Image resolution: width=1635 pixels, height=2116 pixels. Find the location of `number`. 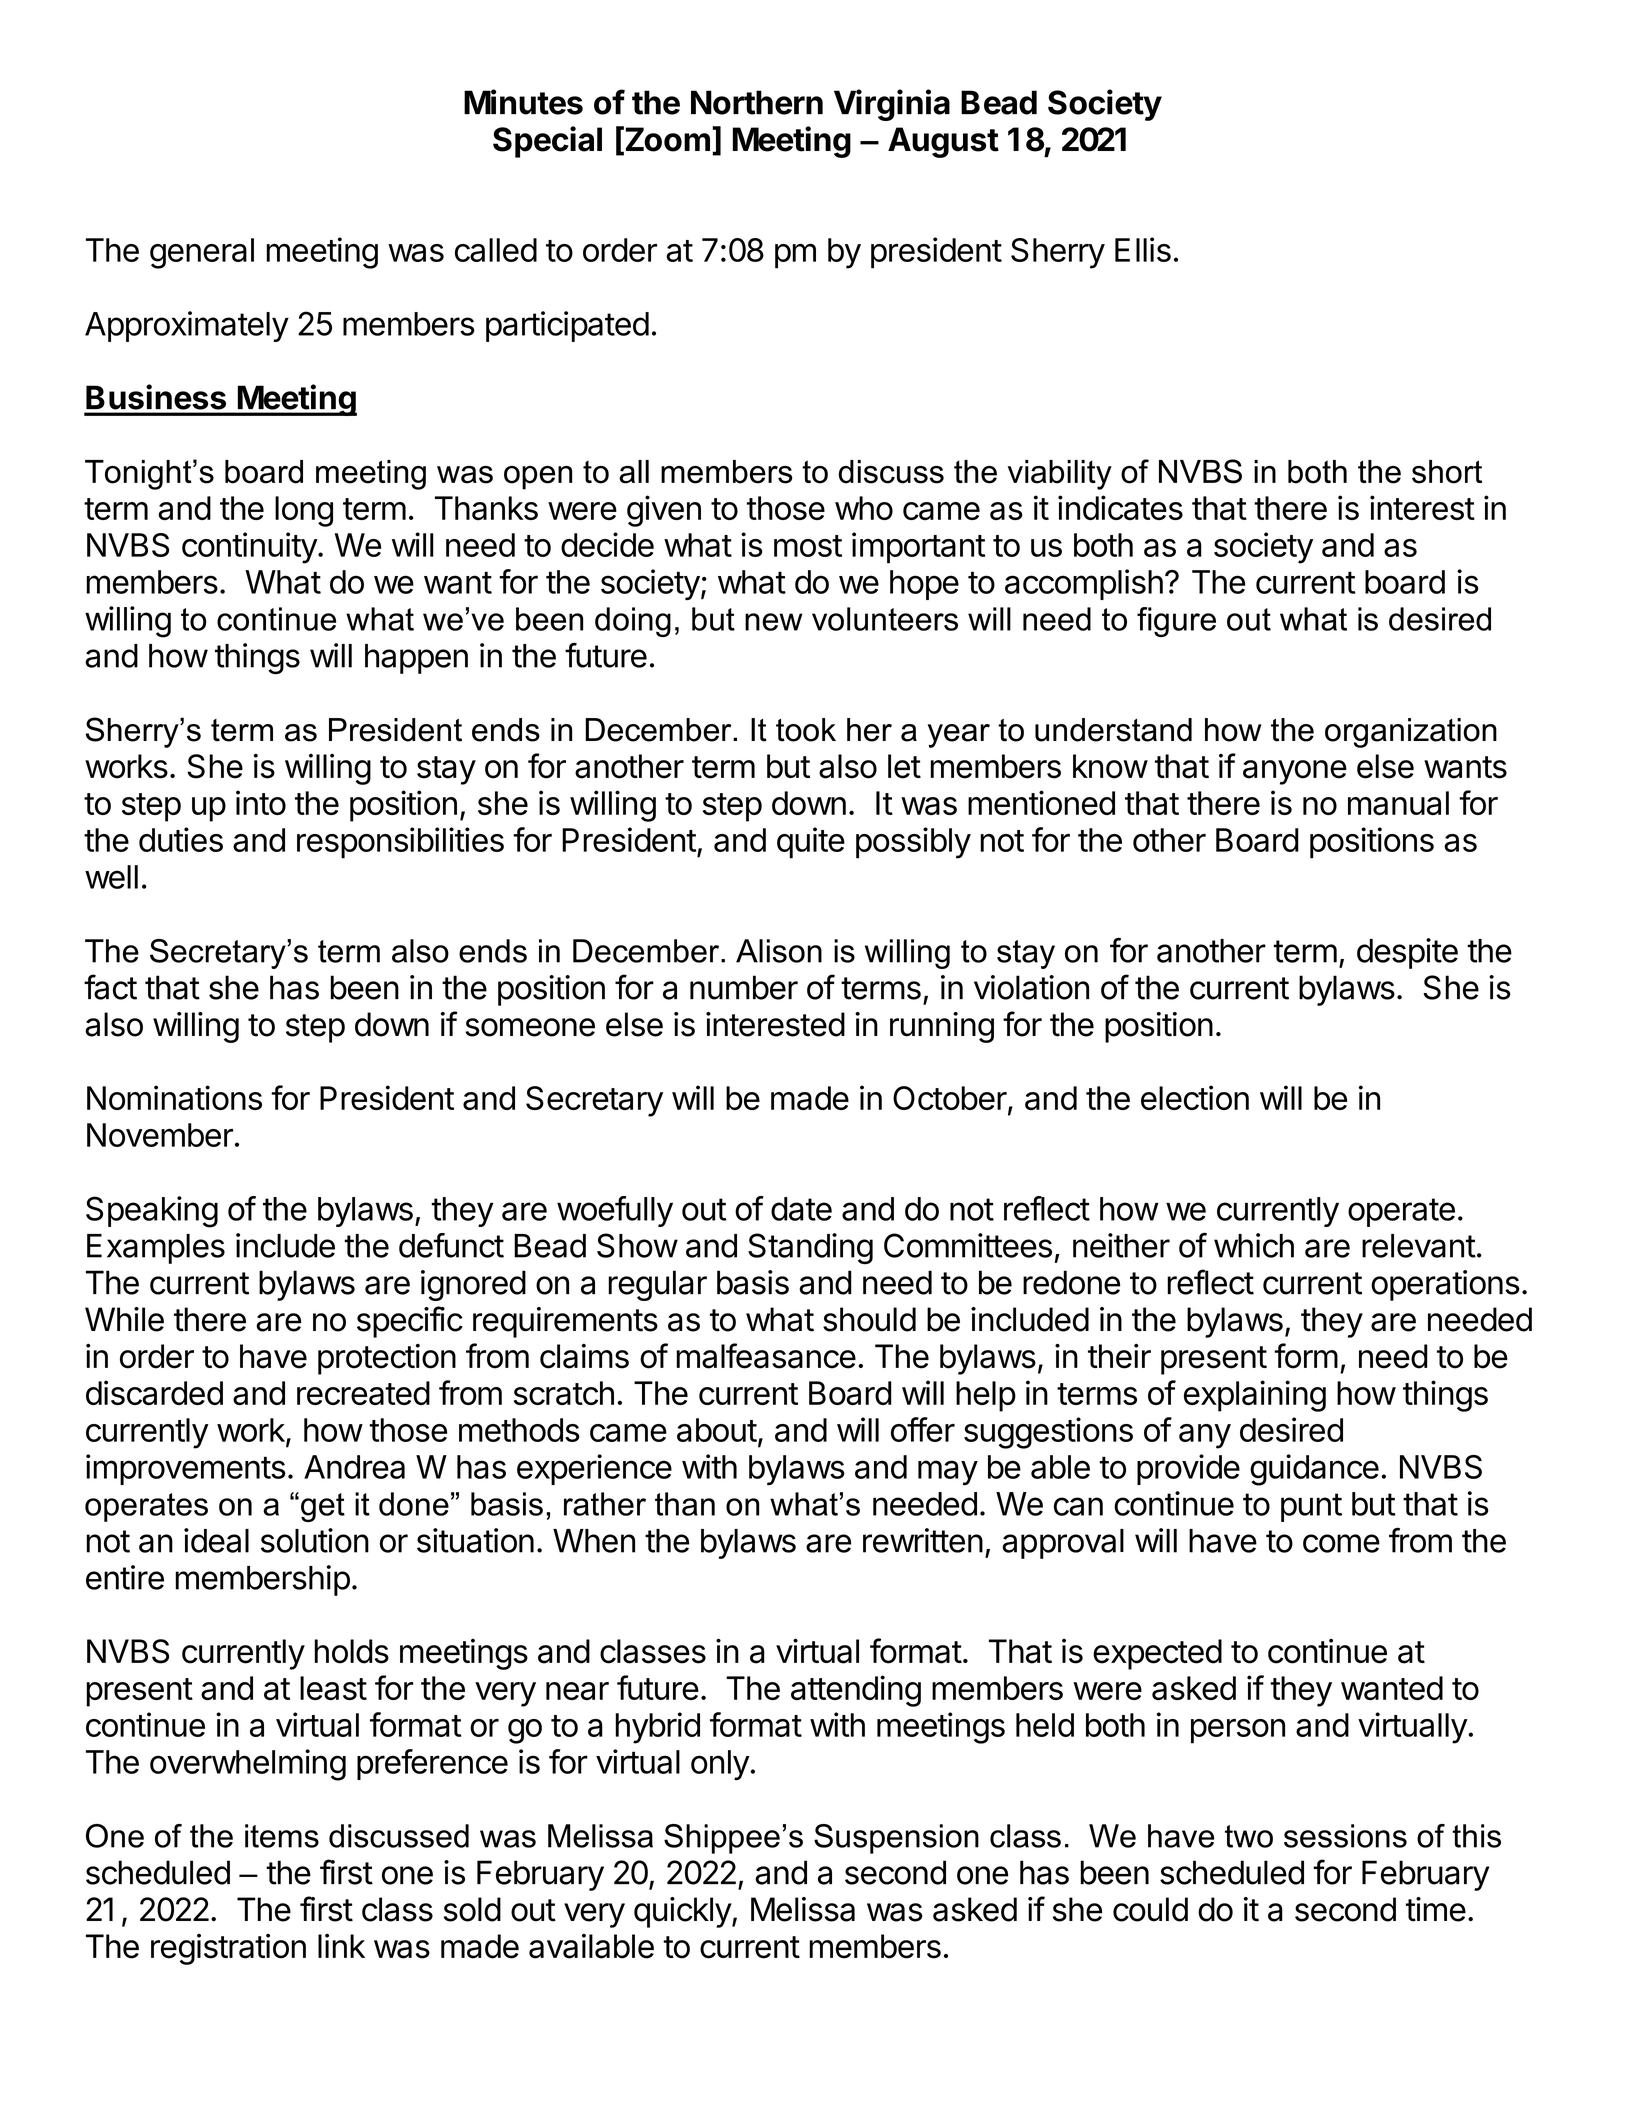

number is located at coordinates (744, 987).
